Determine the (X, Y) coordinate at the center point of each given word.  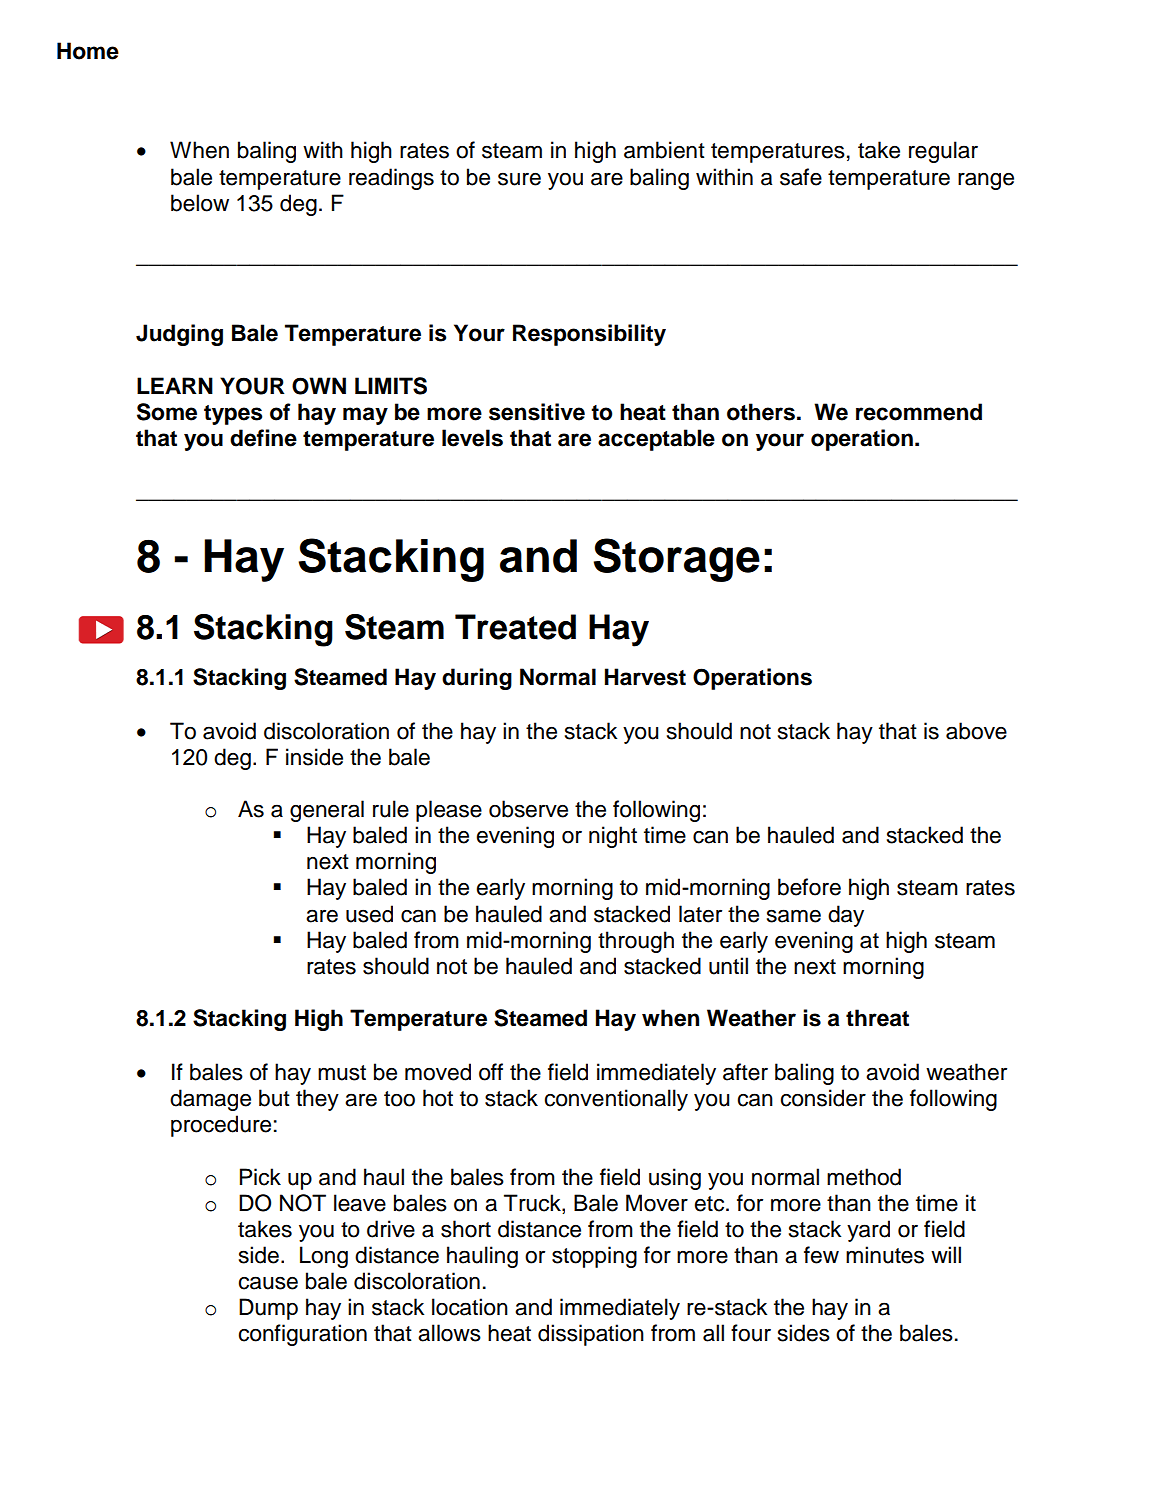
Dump (268, 1309)
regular (943, 152)
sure (519, 179)
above (976, 731)
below (200, 203)
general (327, 811)
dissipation (591, 1335)
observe (528, 809)
